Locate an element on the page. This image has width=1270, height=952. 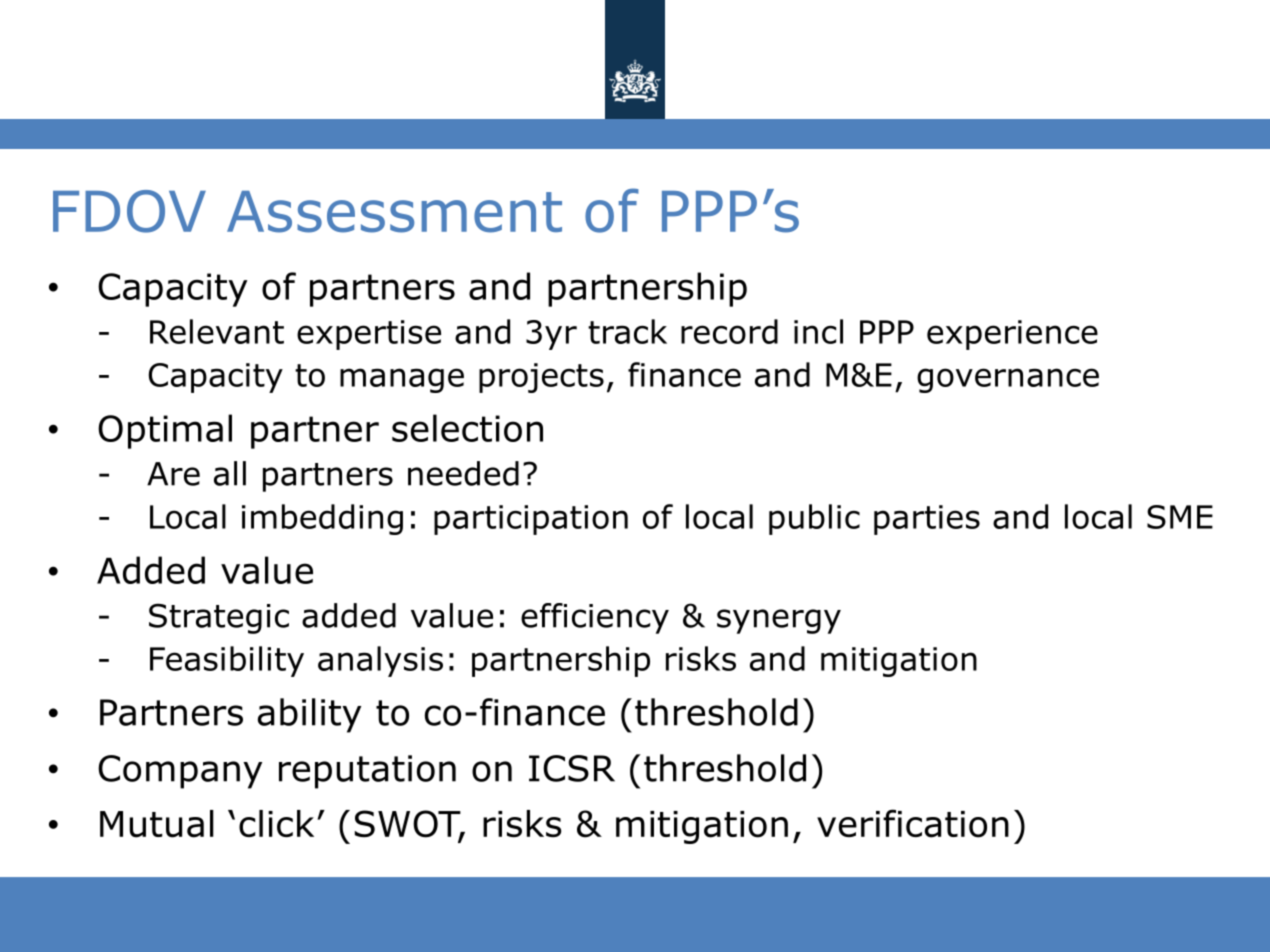
governance is located at coordinates (1008, 380).
